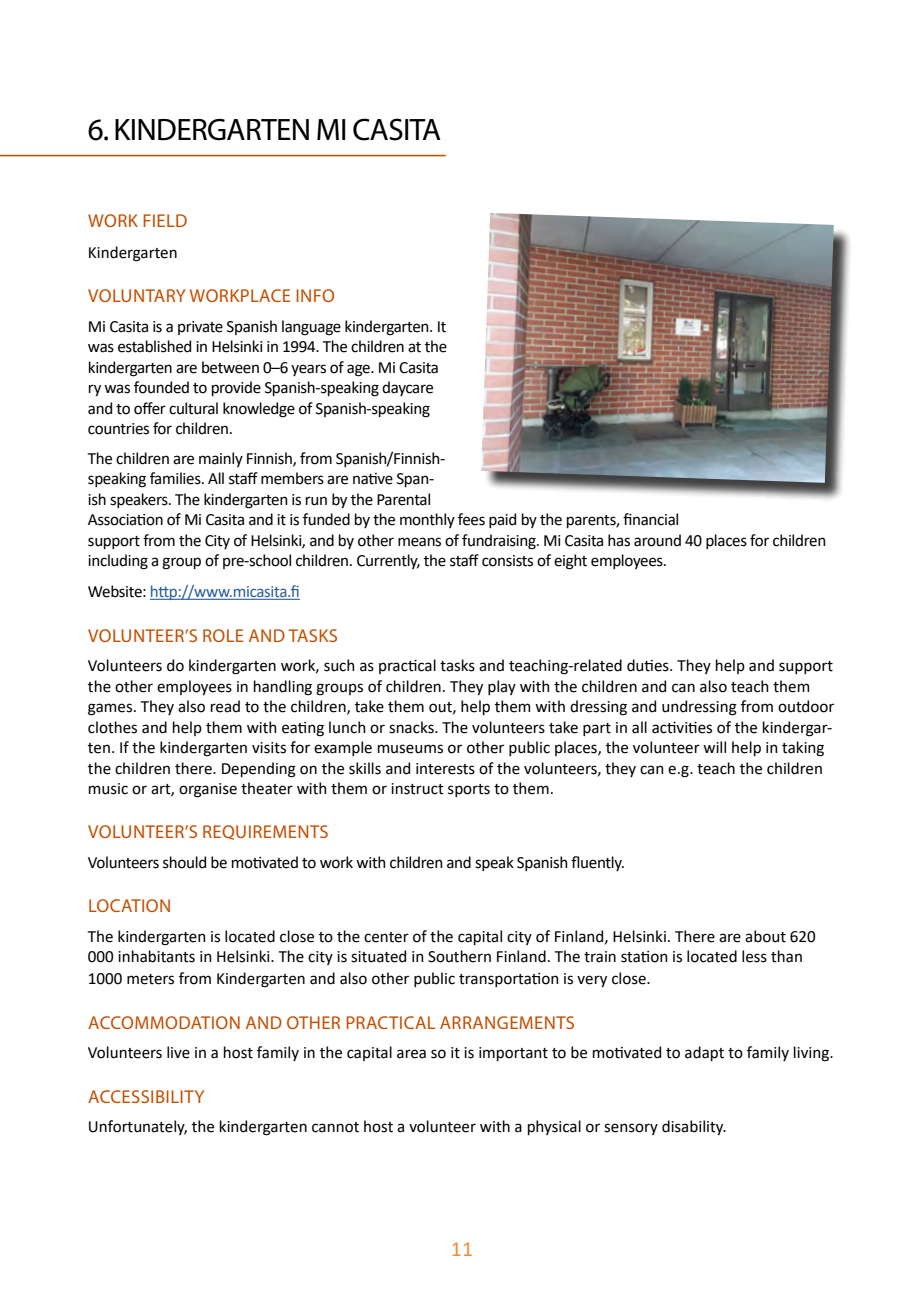 The image size is (924, 1308). I want to click on daycare, so click(407, 388).
